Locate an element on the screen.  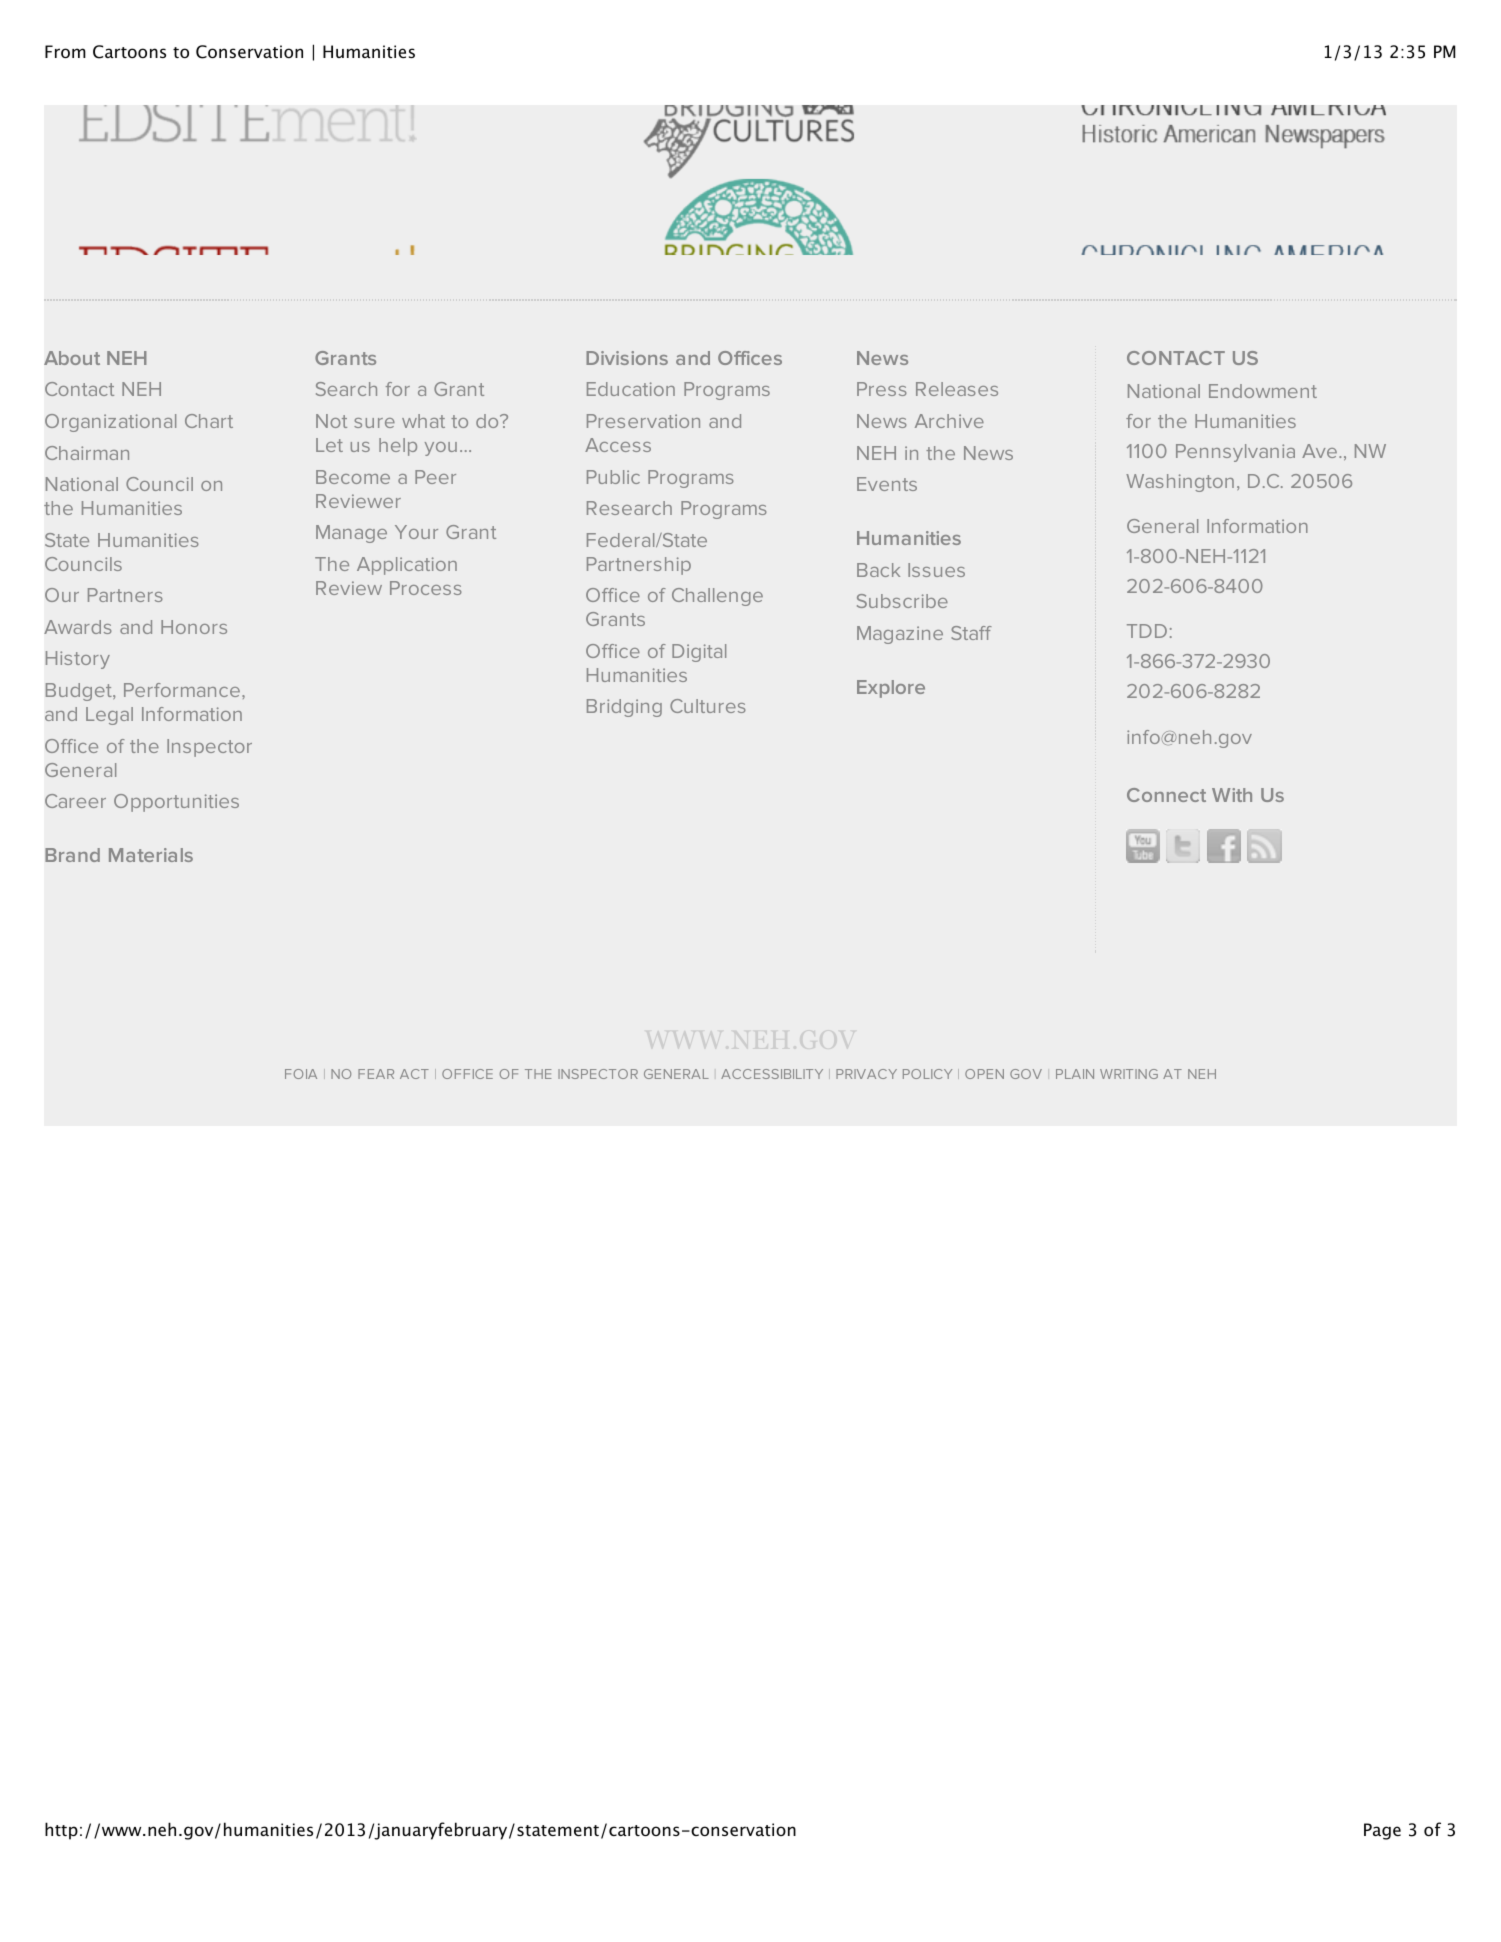
PRIVACY is located at coordinates (866, 1074).
